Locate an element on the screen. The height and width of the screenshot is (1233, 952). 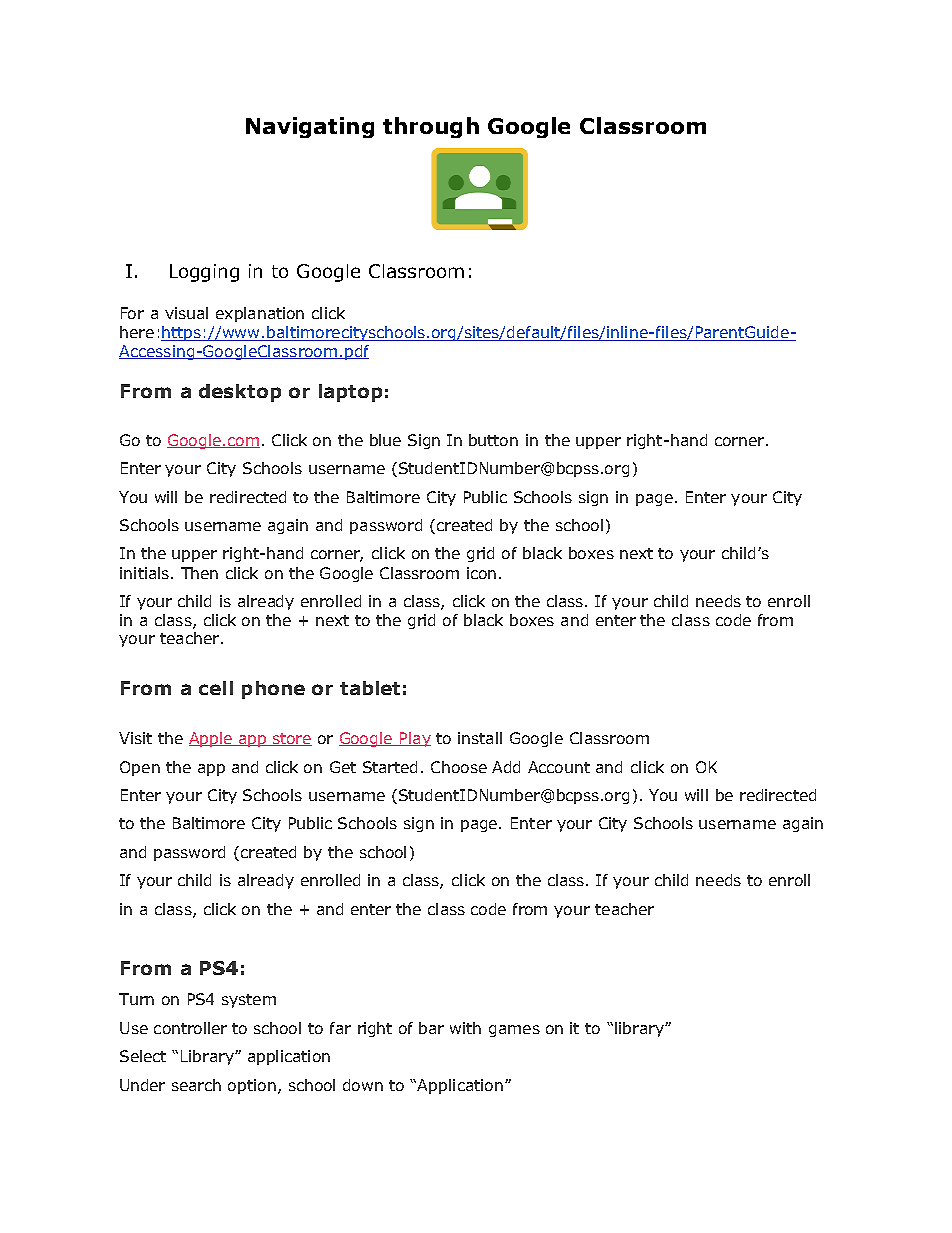
Logging is located at coordinates (204, 273).
